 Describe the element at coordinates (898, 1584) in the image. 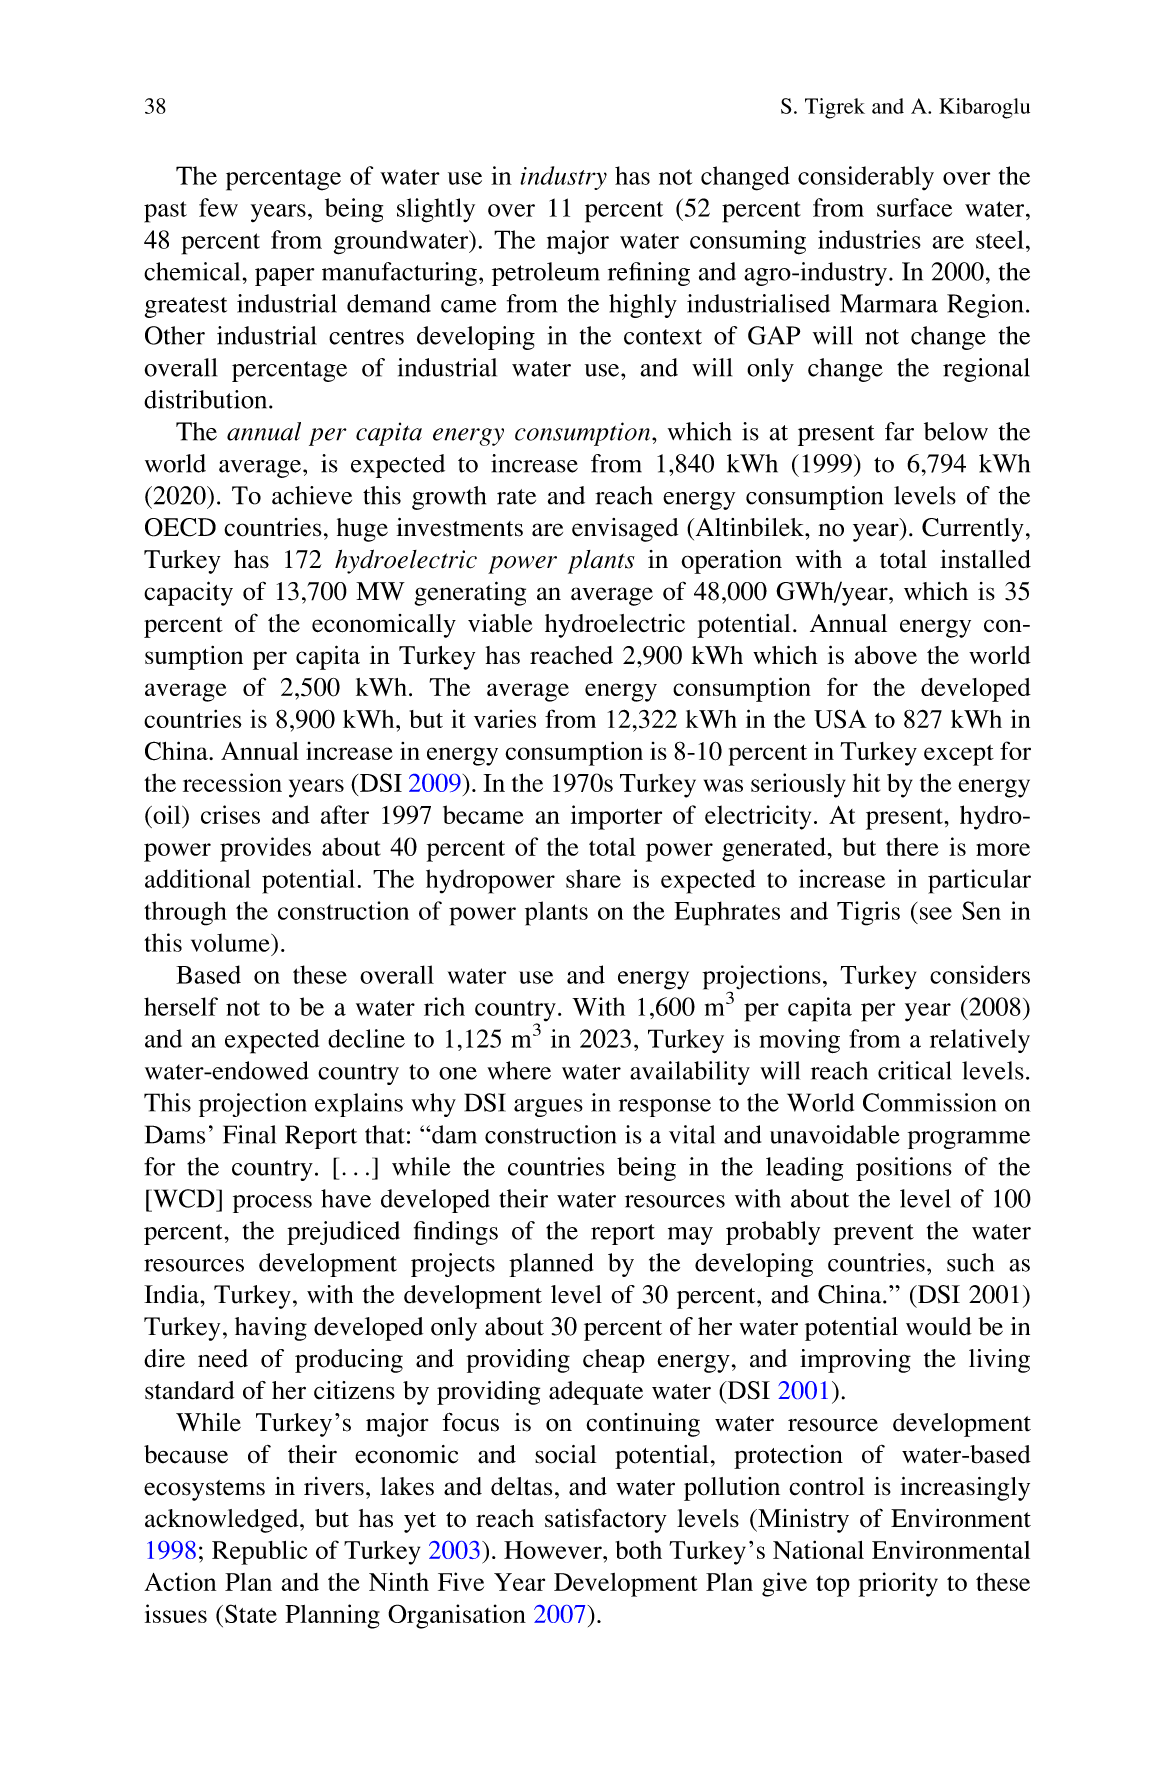

I see `priority` at that location.
